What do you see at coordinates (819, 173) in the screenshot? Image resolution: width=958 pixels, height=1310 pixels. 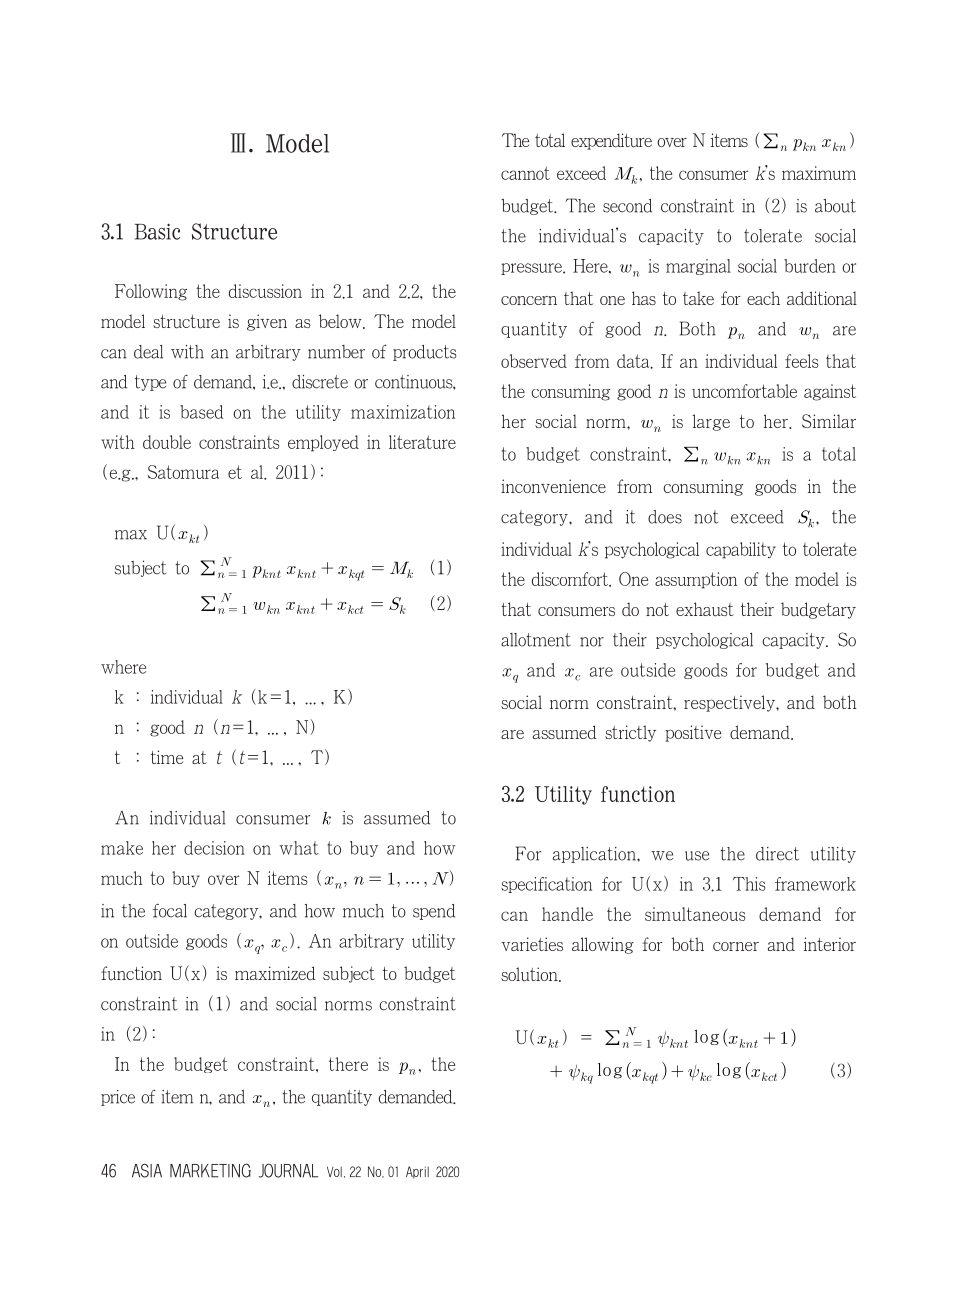 I see `maximum` at bounding box center [819, 173].
